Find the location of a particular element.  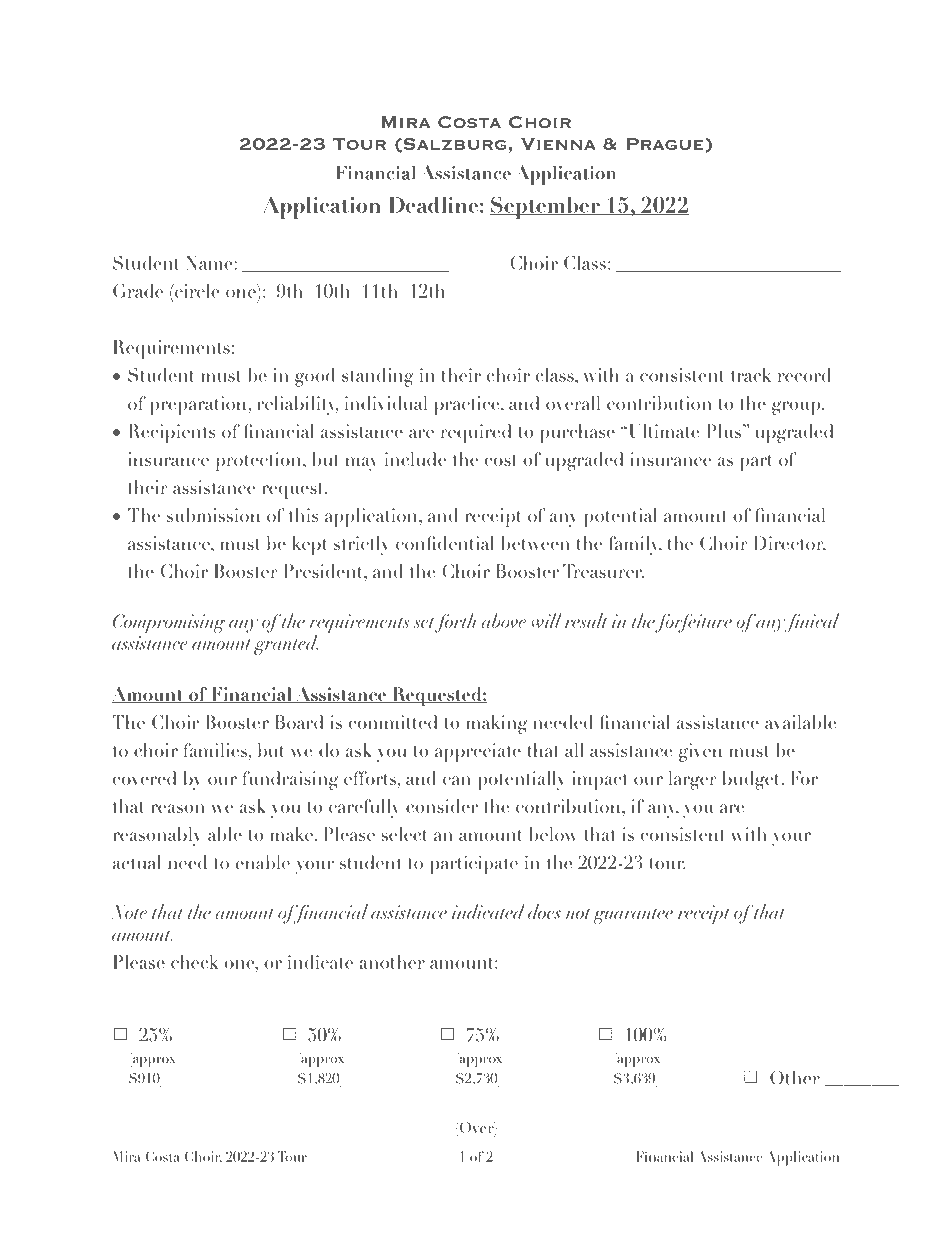

practice is located at coordinates (468, 405).
